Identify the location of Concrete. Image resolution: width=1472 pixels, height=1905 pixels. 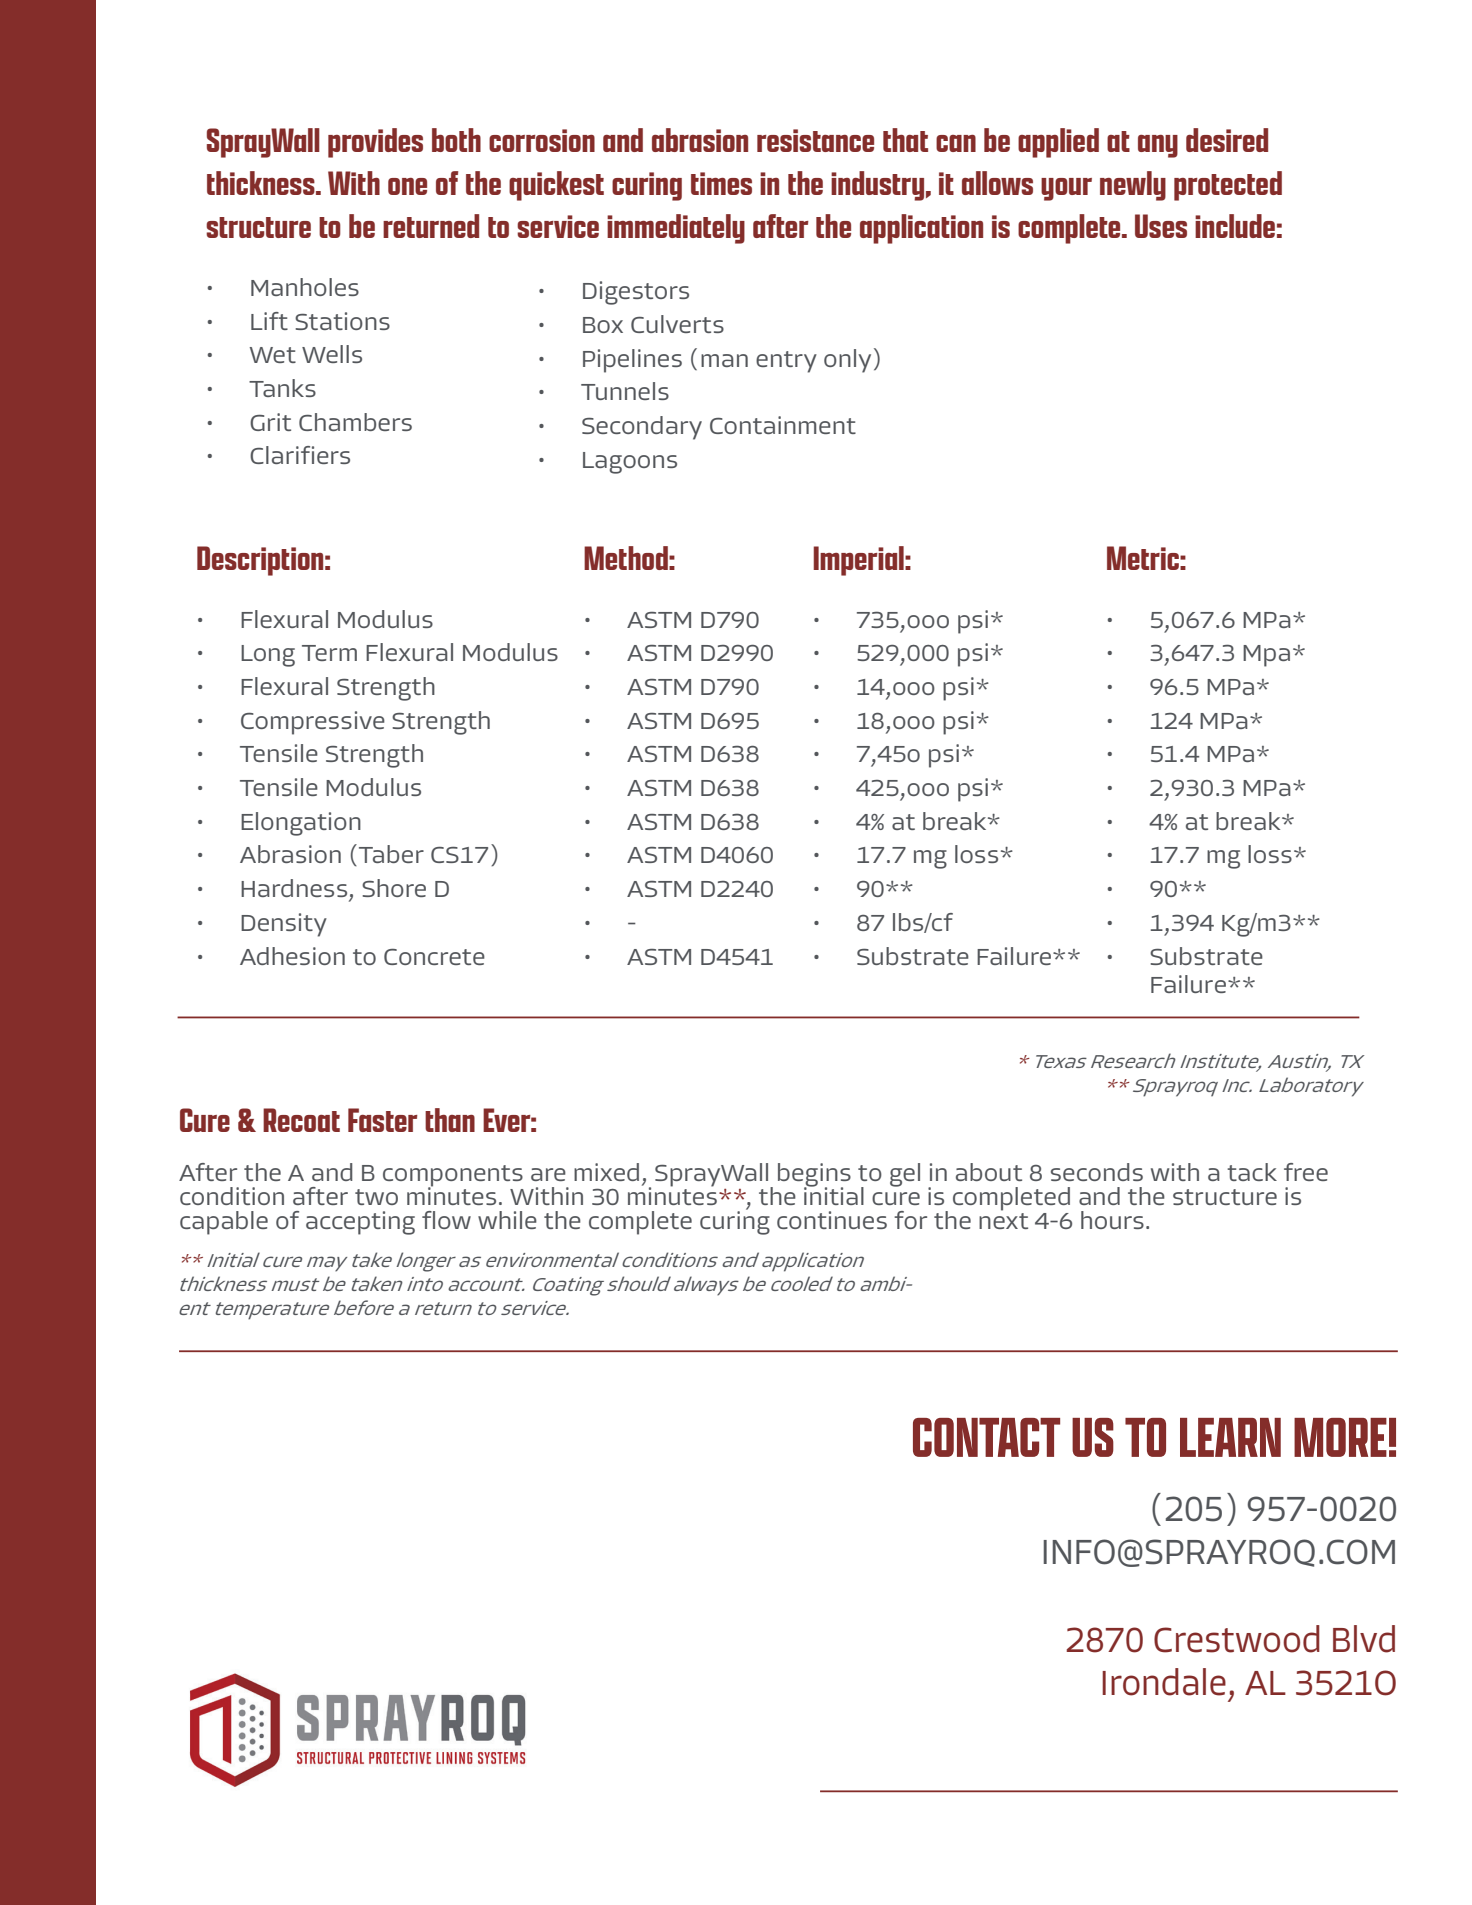
(434, 957).
